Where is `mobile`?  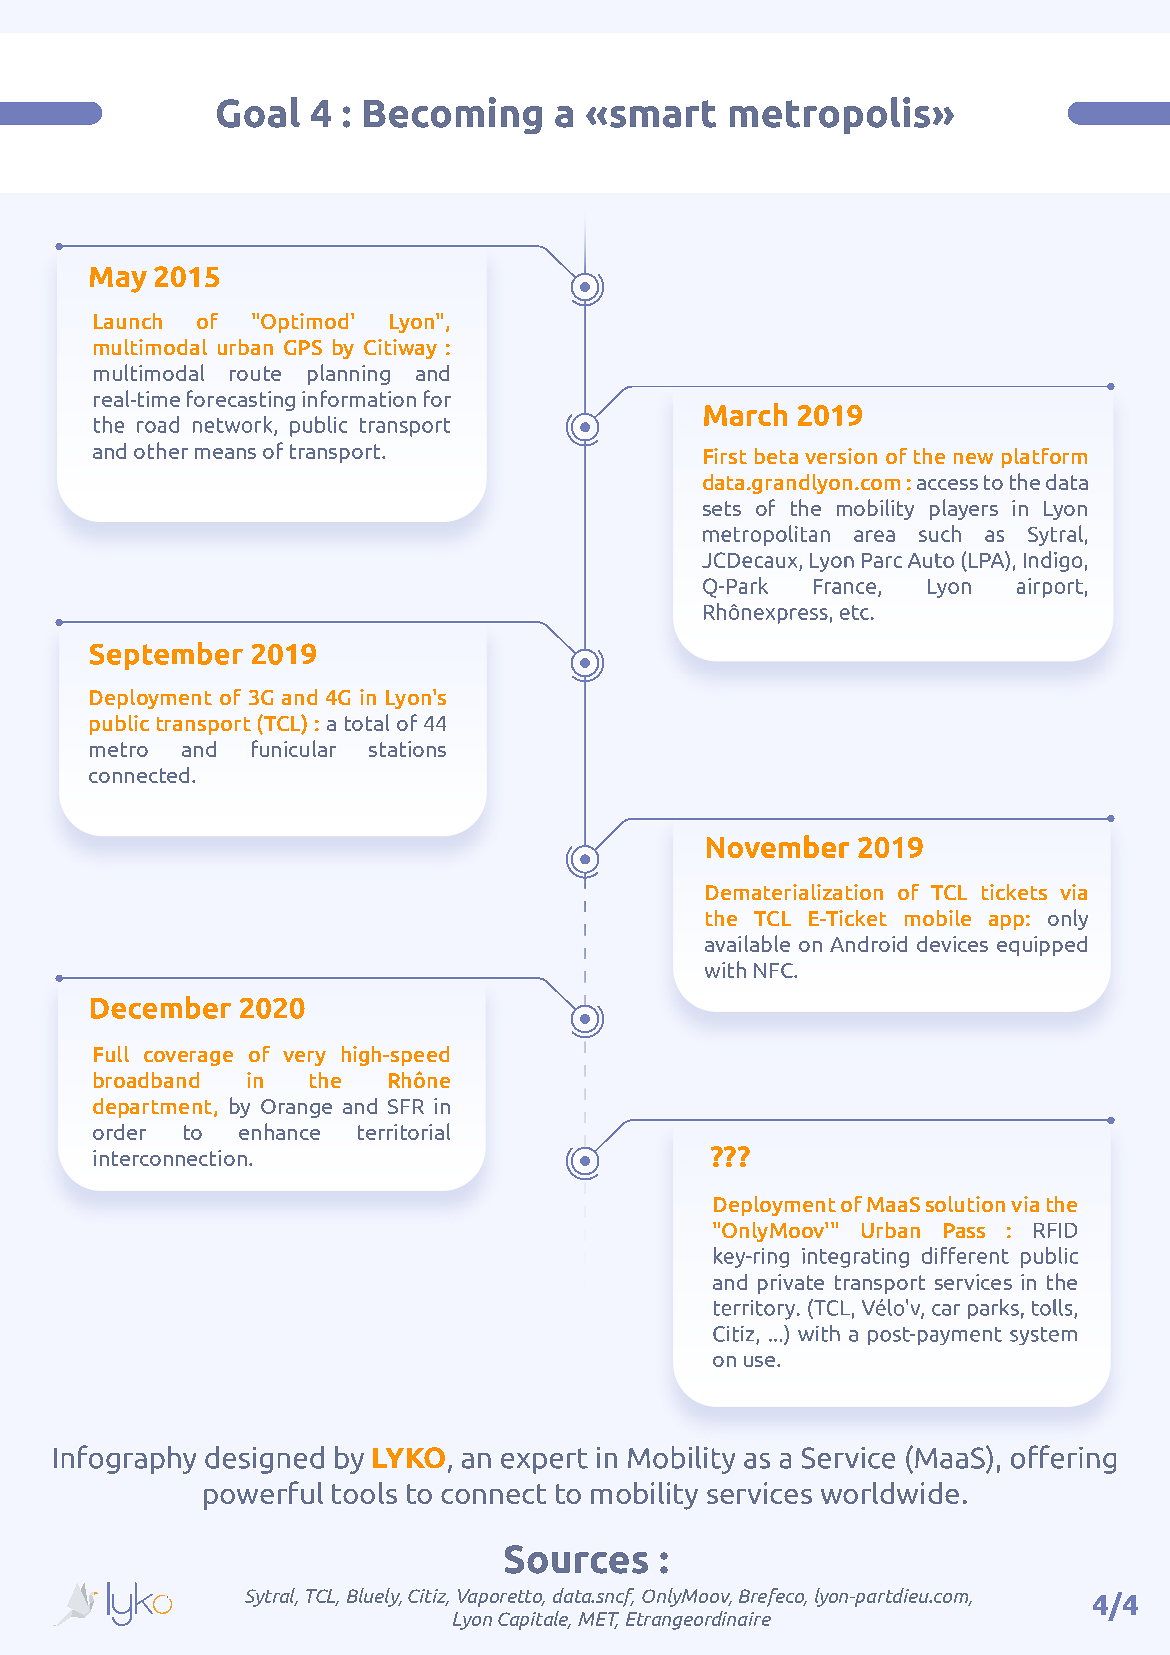 mobile is located at coordinates (938, 918).
